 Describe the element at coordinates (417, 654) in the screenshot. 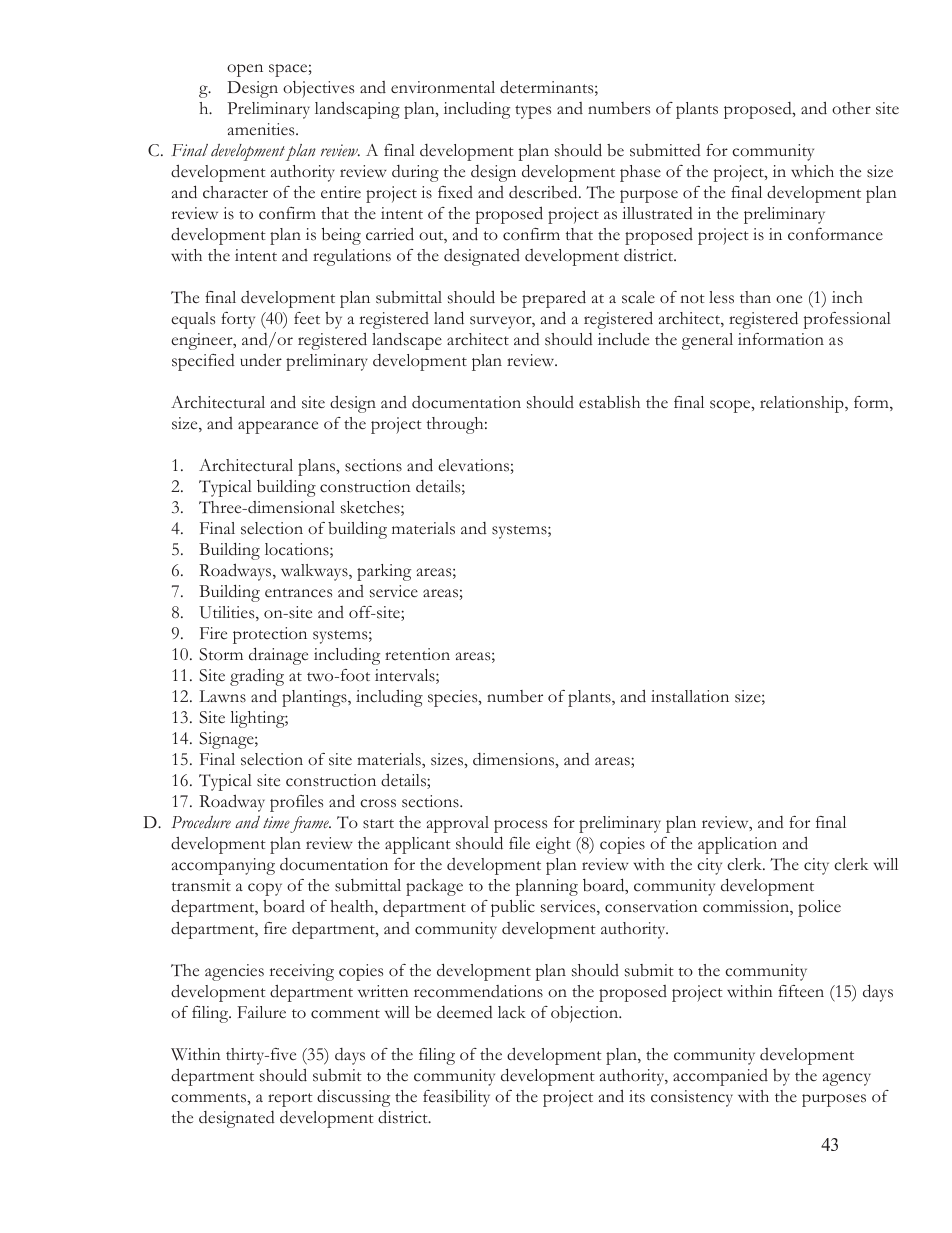

I see `retention` at that location.
